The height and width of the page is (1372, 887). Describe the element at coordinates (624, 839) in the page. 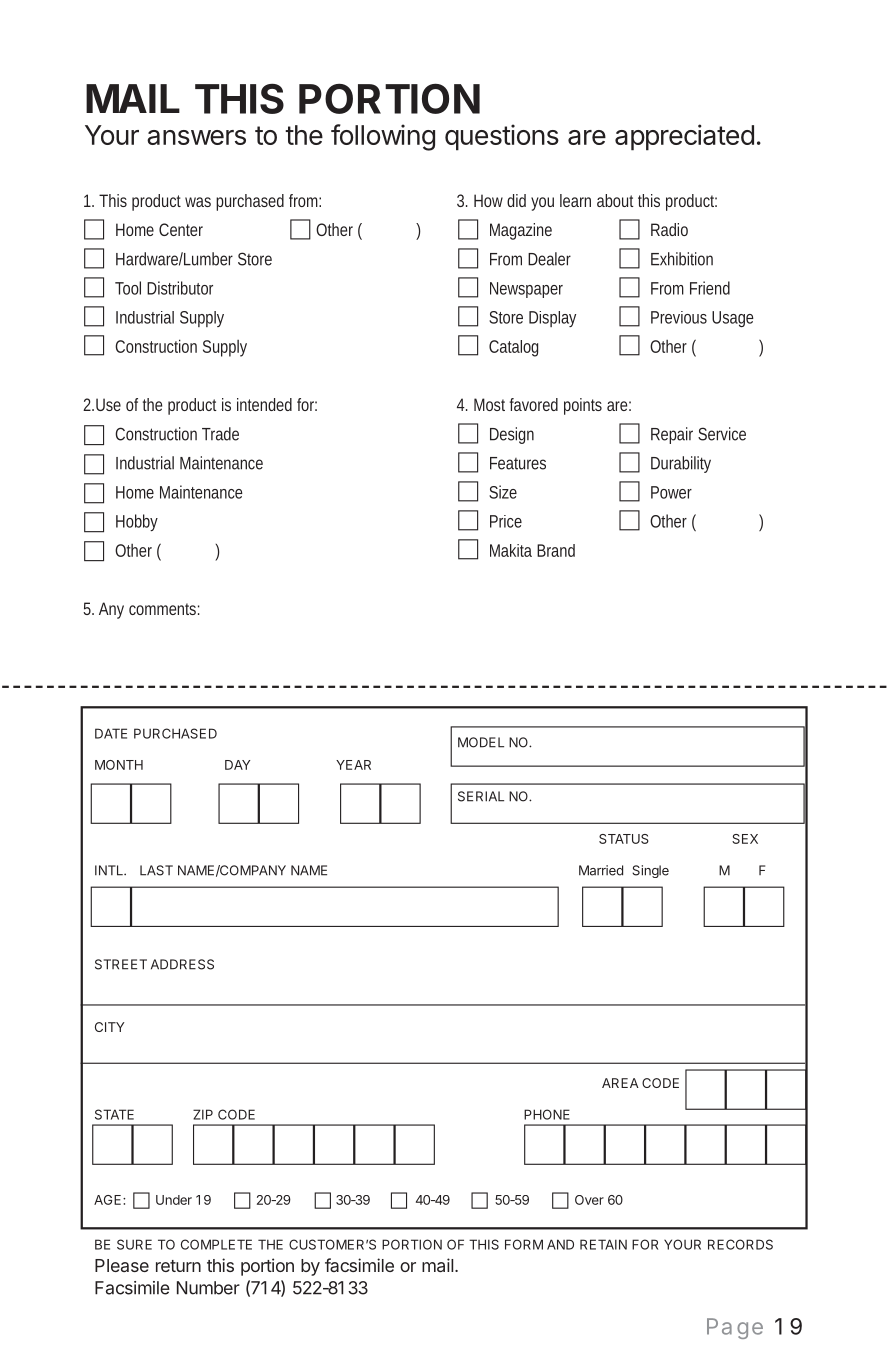

I see `STATUS` at that location.
